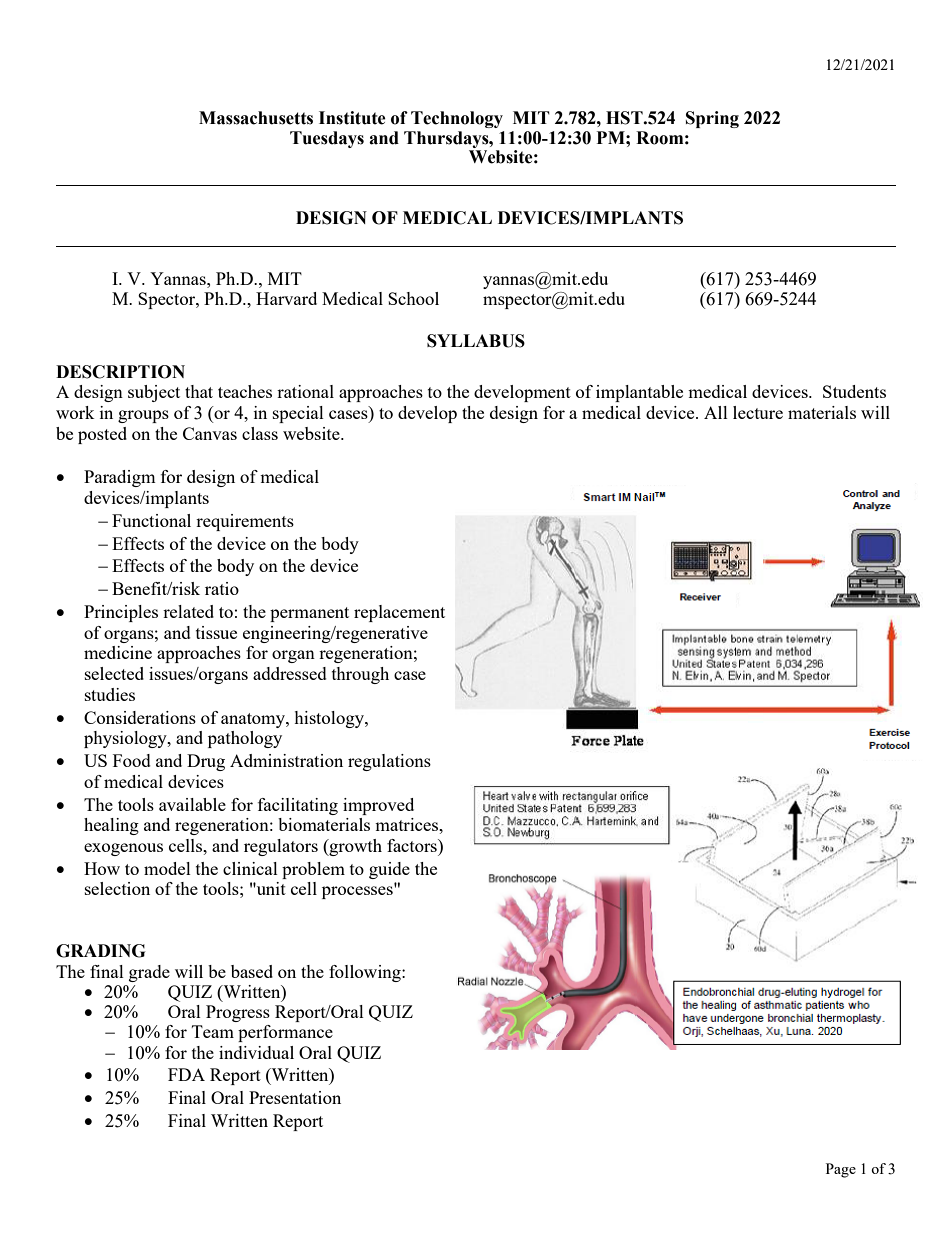 The image size is (952, 1233). Describe the element at coordinates (192, 804) in the screenshot. I see `available` at that location.
